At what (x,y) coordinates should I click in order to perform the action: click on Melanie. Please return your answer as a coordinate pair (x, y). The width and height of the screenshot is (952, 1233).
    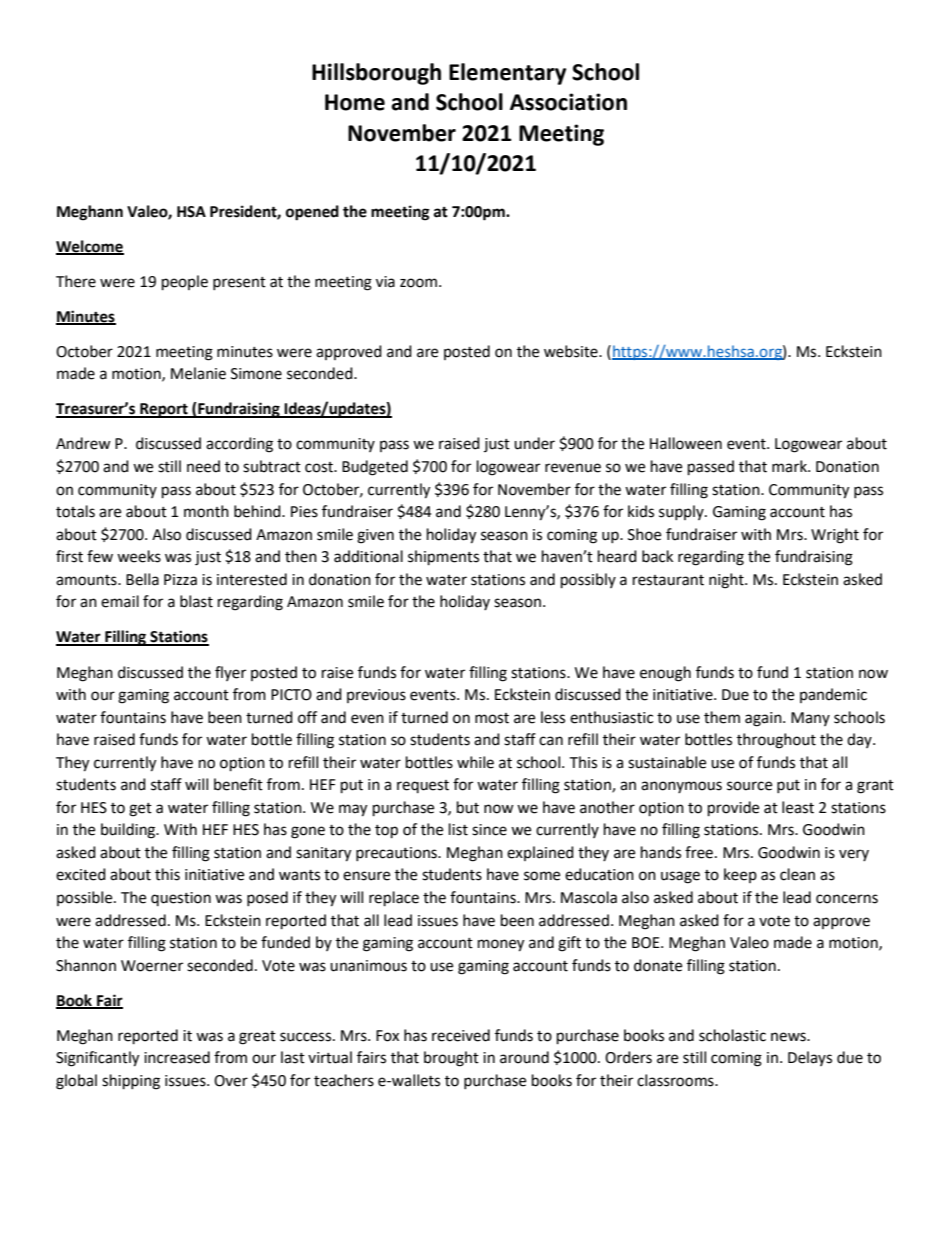
    Looking at the image, I should click on (198, 373).
